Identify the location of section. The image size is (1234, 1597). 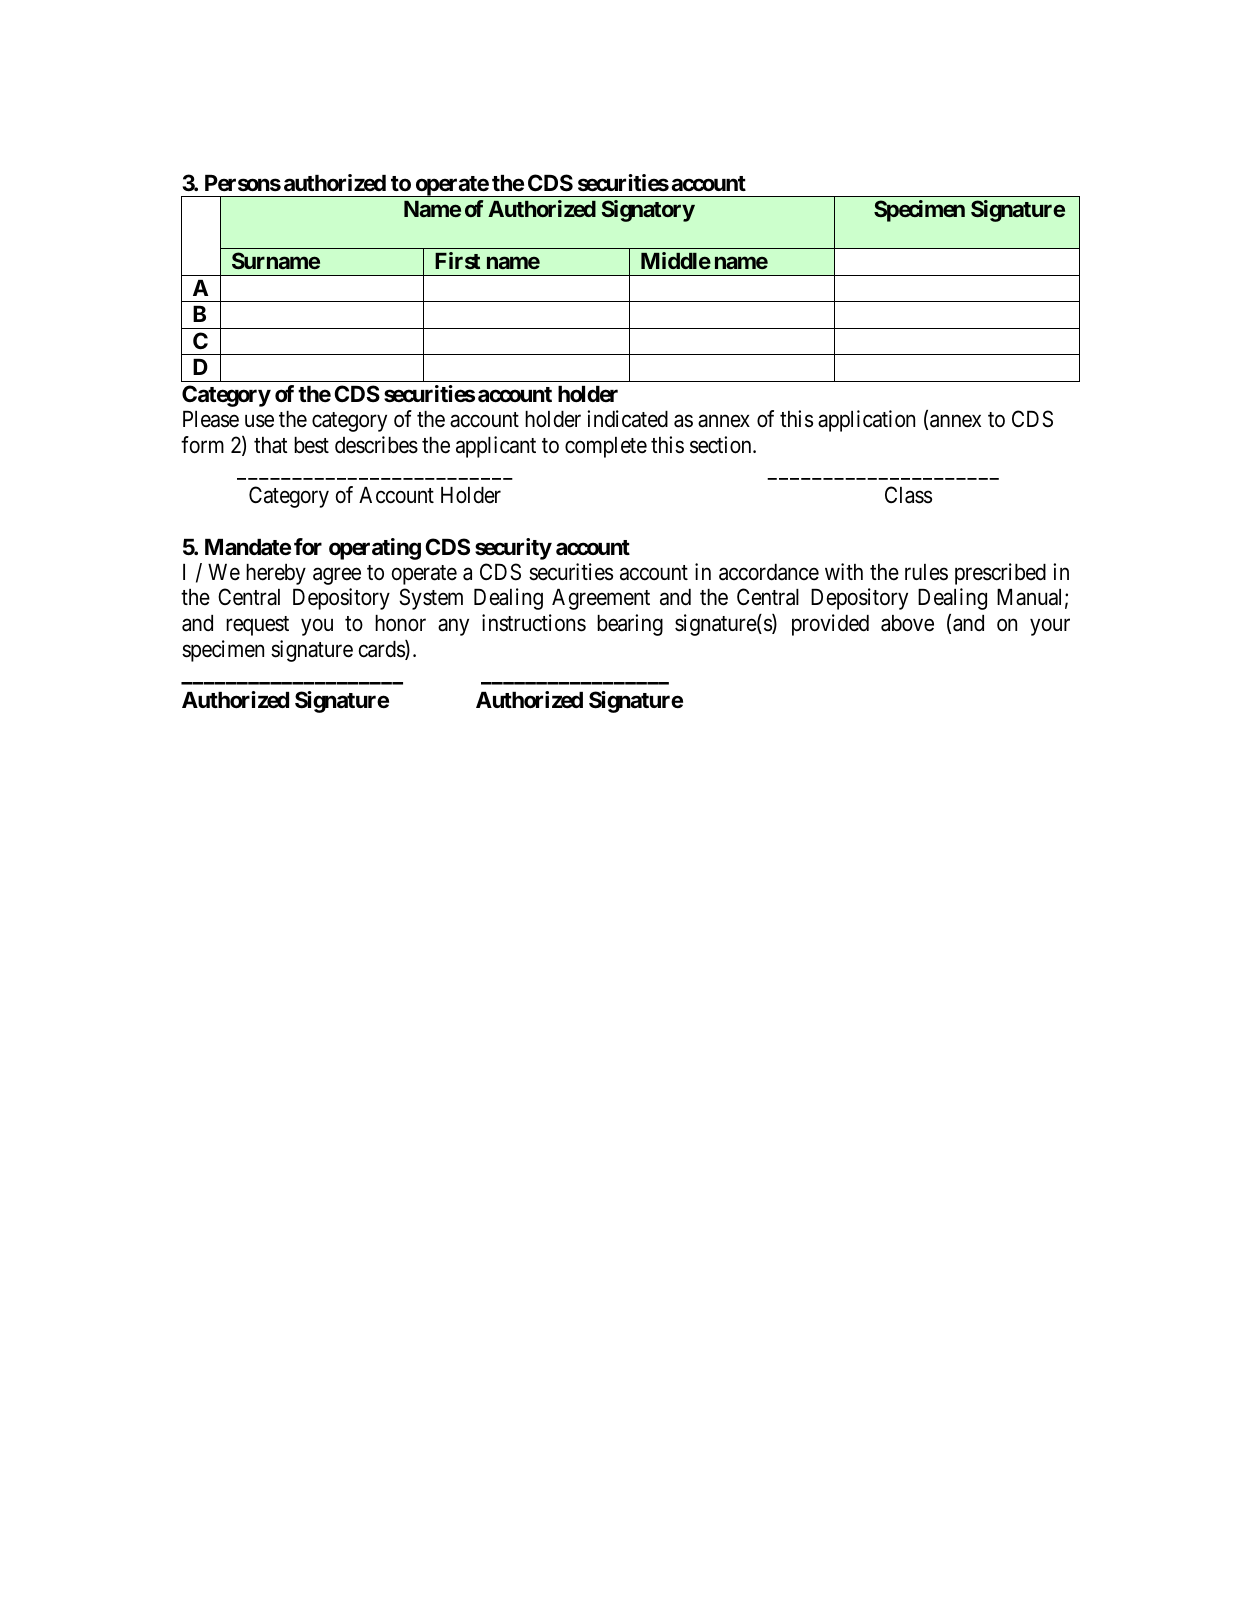
(722, 445).
